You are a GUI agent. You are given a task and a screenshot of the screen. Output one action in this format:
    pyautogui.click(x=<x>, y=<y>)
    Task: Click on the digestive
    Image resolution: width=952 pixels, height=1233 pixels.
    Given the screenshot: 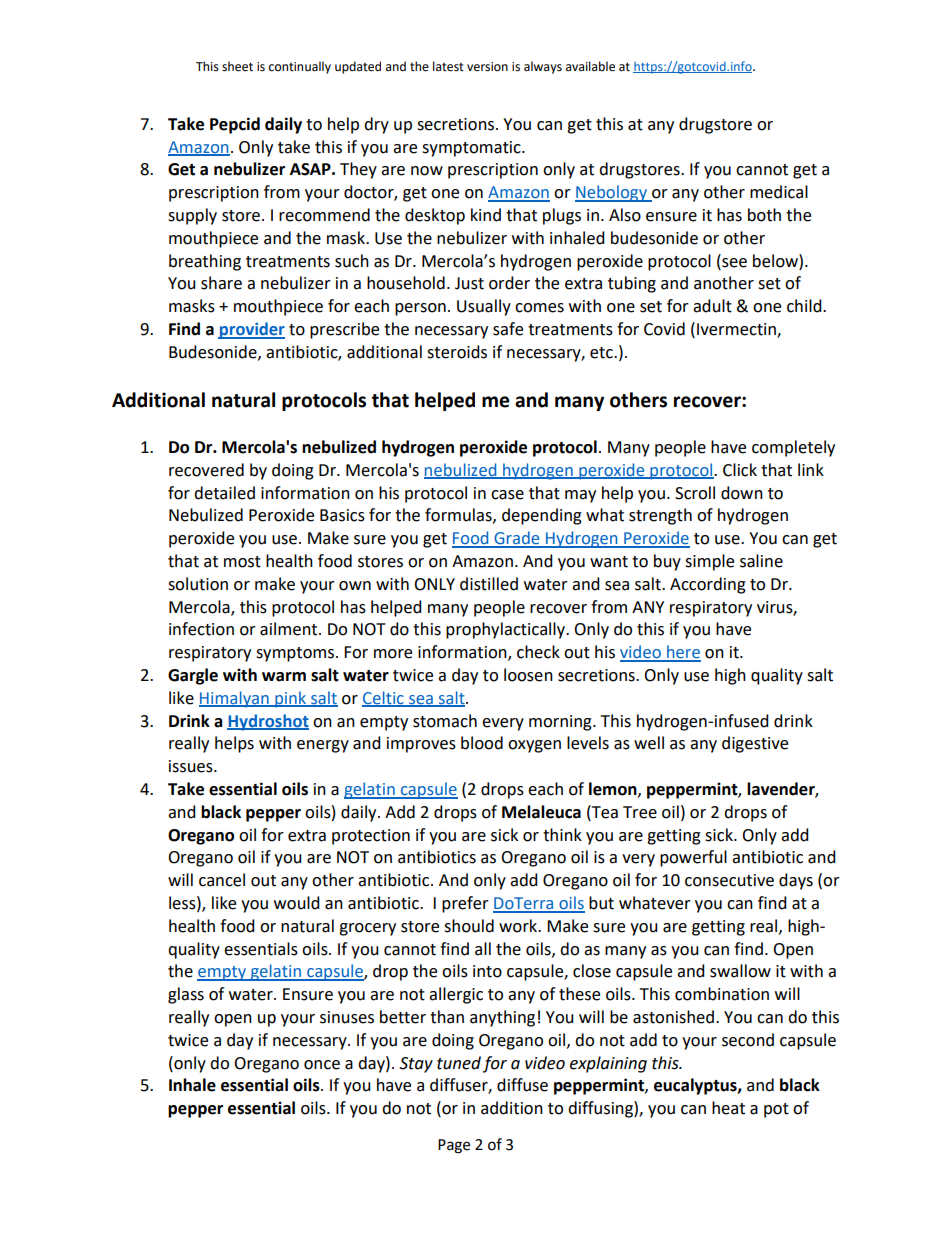 What is the action you would take?
    pyautogui.click(x=755, y=744)
